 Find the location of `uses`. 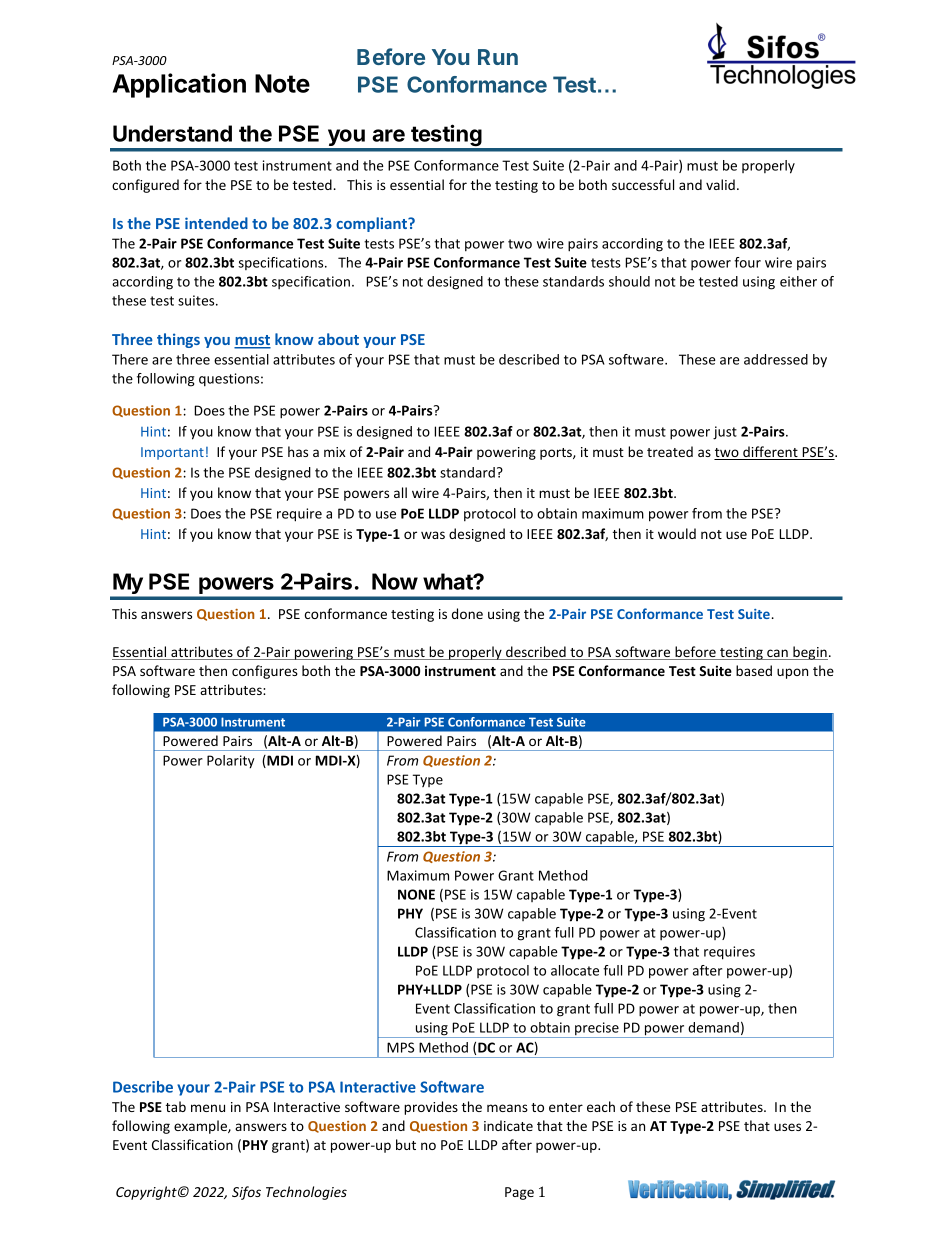

uses is located at coordinates (787, 1127).
